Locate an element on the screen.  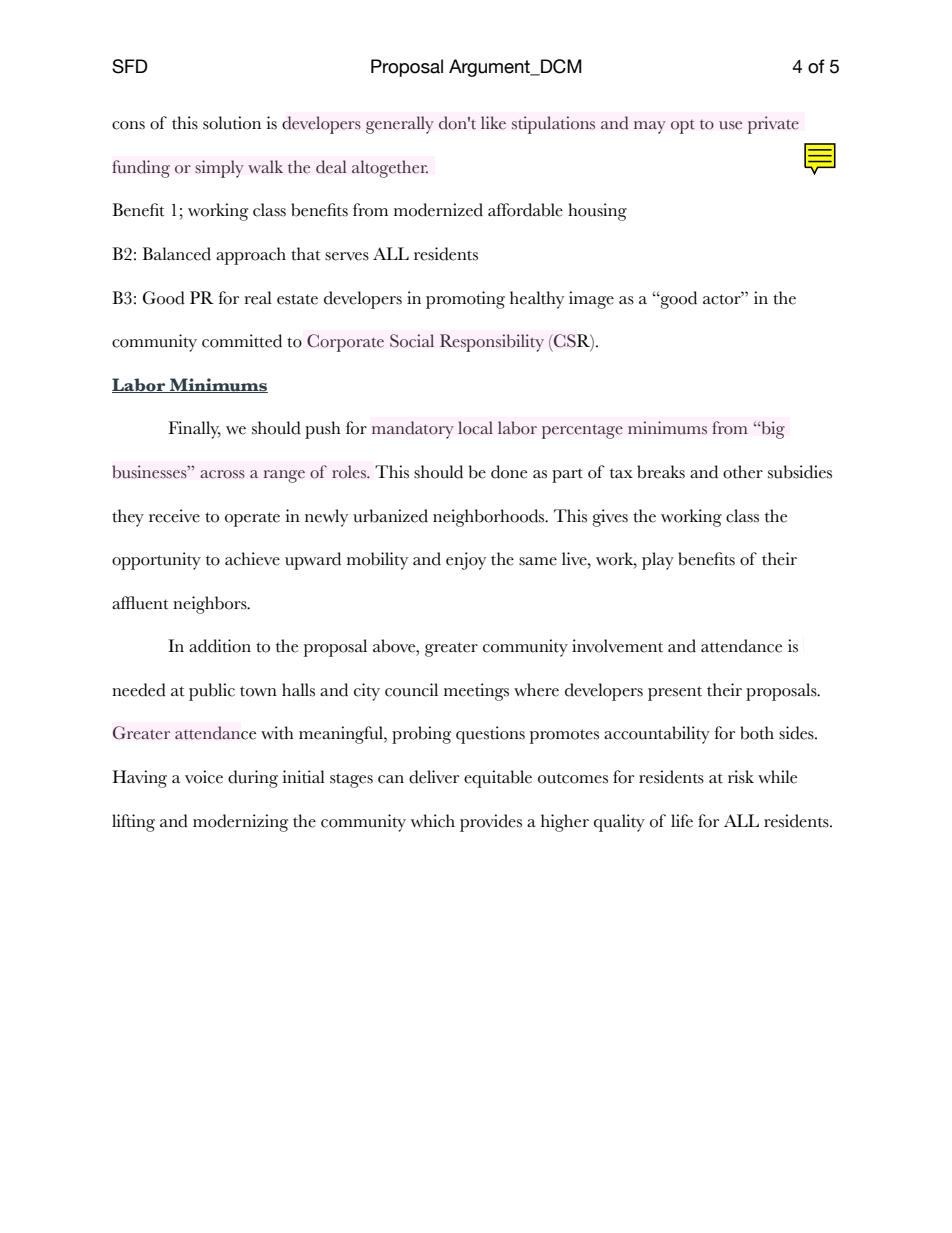
solution is located at coordinates (232, 123).
